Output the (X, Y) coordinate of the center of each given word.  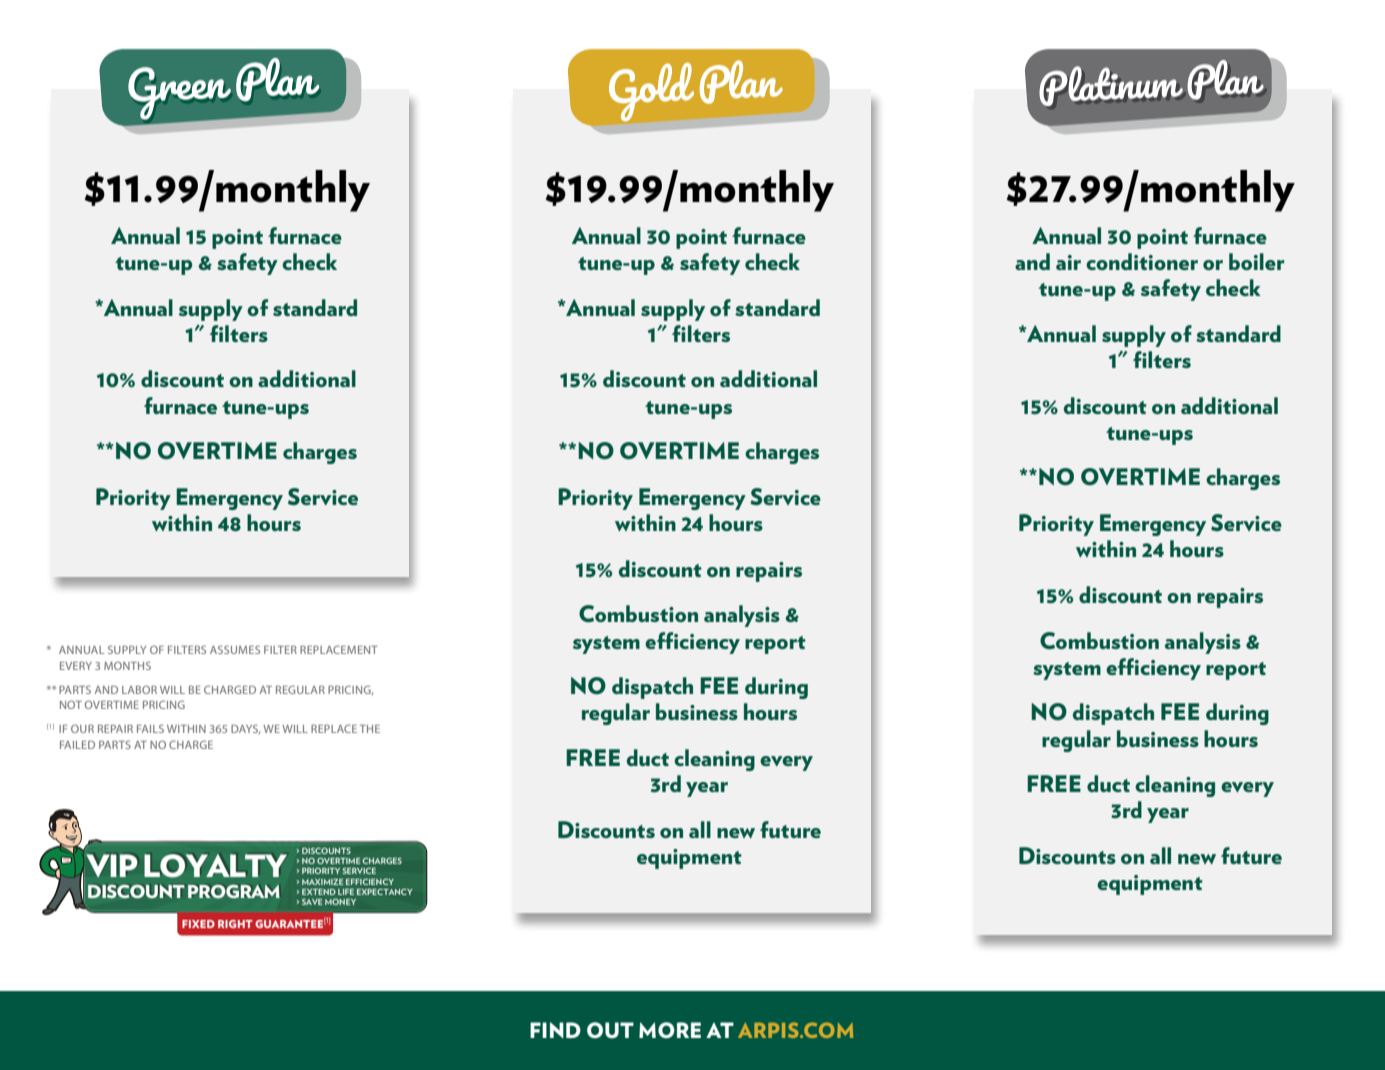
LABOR (139, 689)
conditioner (1142, 261)
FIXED (198, 924)
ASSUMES (235, 649)
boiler (1256, 261)
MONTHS (127, 665)
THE (370, 729)
